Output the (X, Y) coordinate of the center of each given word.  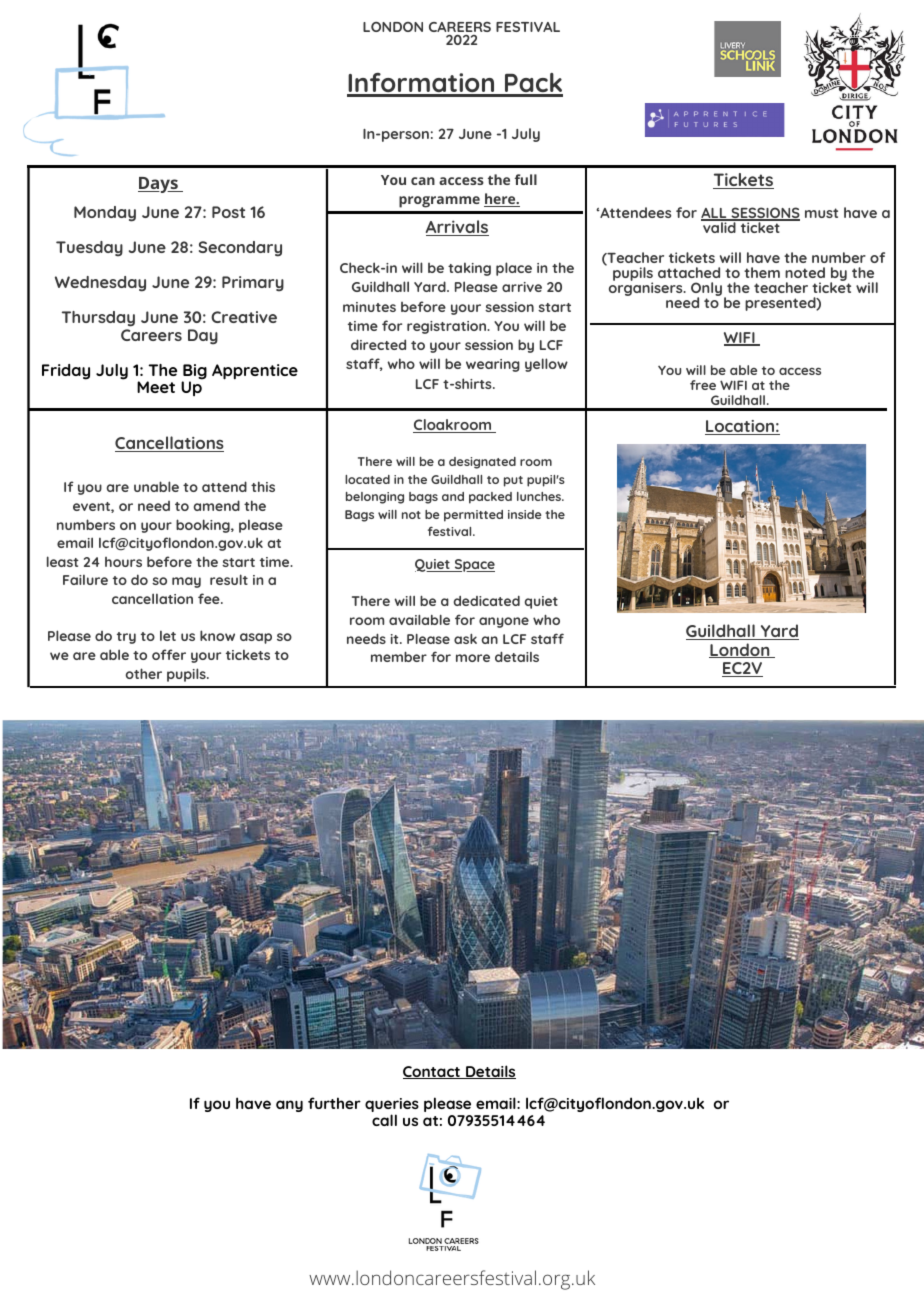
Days (159, 185)
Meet (156, 387)
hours (123, 562)
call (384, 1120)
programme (439, 202)
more (473, 658)
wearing (493, 365)
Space (473, 565)
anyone (504, 622)
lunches (540, 496)
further (334, 1103)
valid (719, 226)
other (144, 673)
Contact (433, 1072)
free (703, 385)
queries (392, 1106)
